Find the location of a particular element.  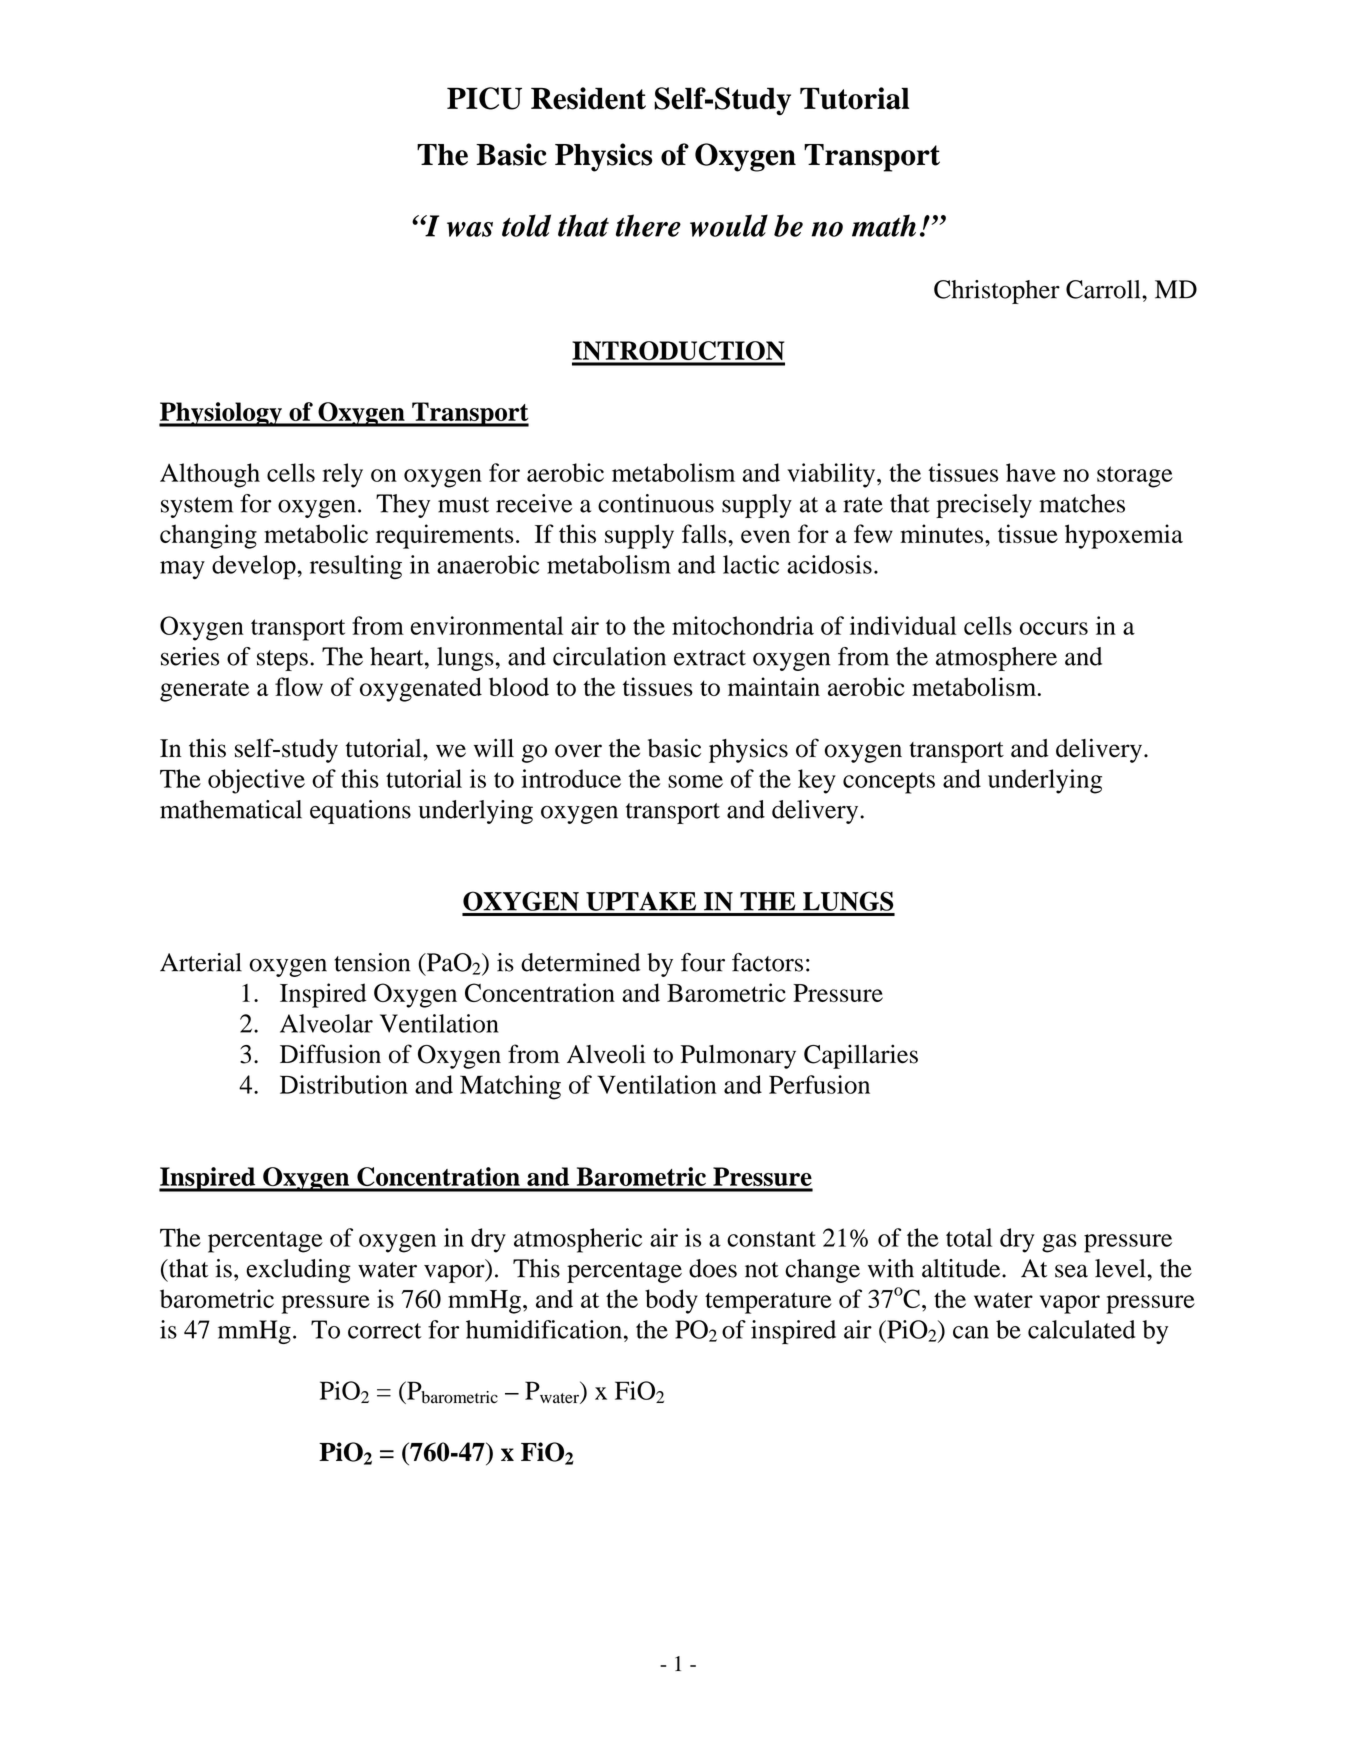

body is located at coordinates (671, 1301).
